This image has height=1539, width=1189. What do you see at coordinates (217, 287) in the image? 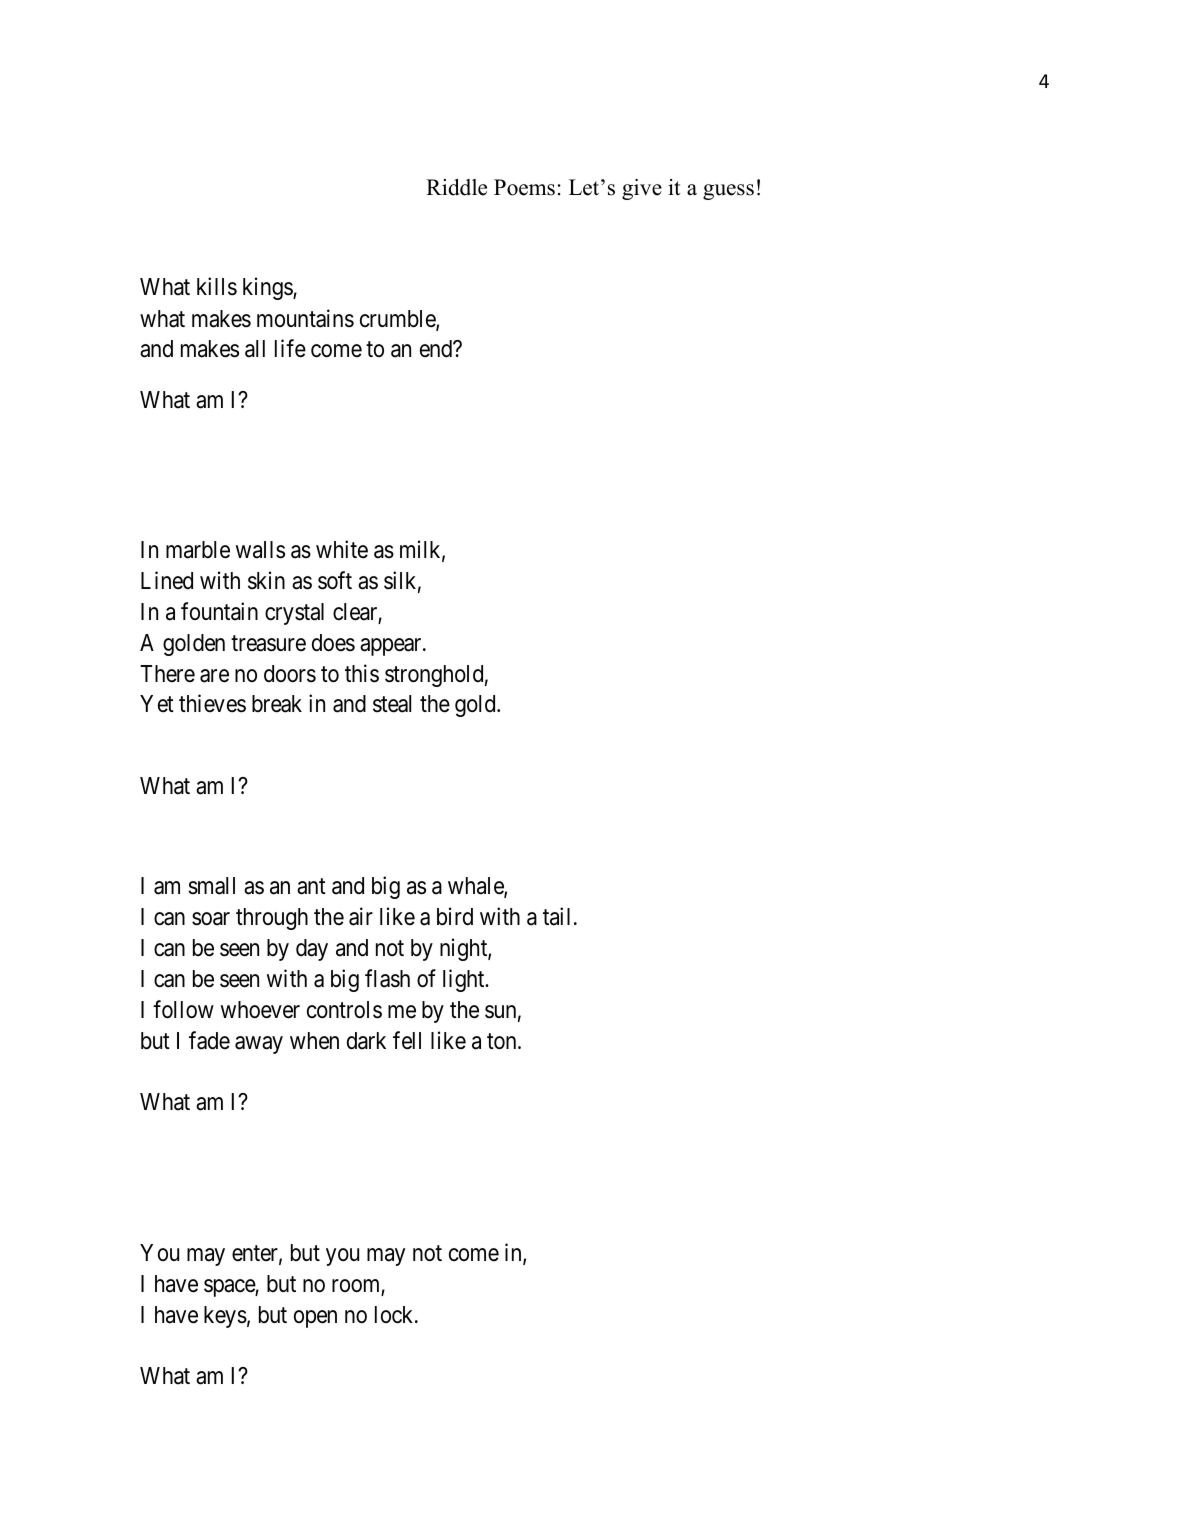
I see `kills` at bounding box center [217, 287].
